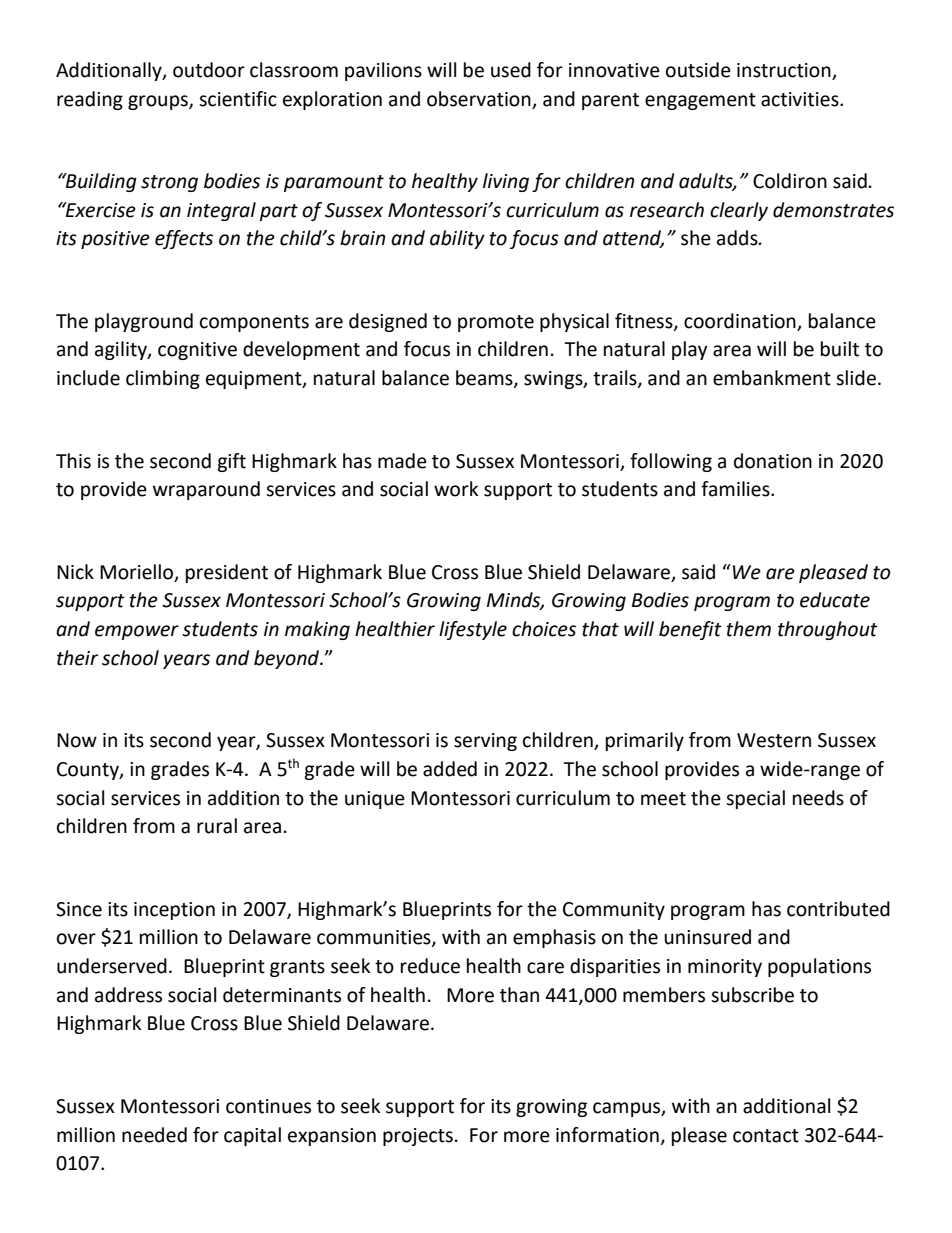  What do you see at coordinates (137, 632) in the page?
I see `empower` at bounding box center [137, 632].
